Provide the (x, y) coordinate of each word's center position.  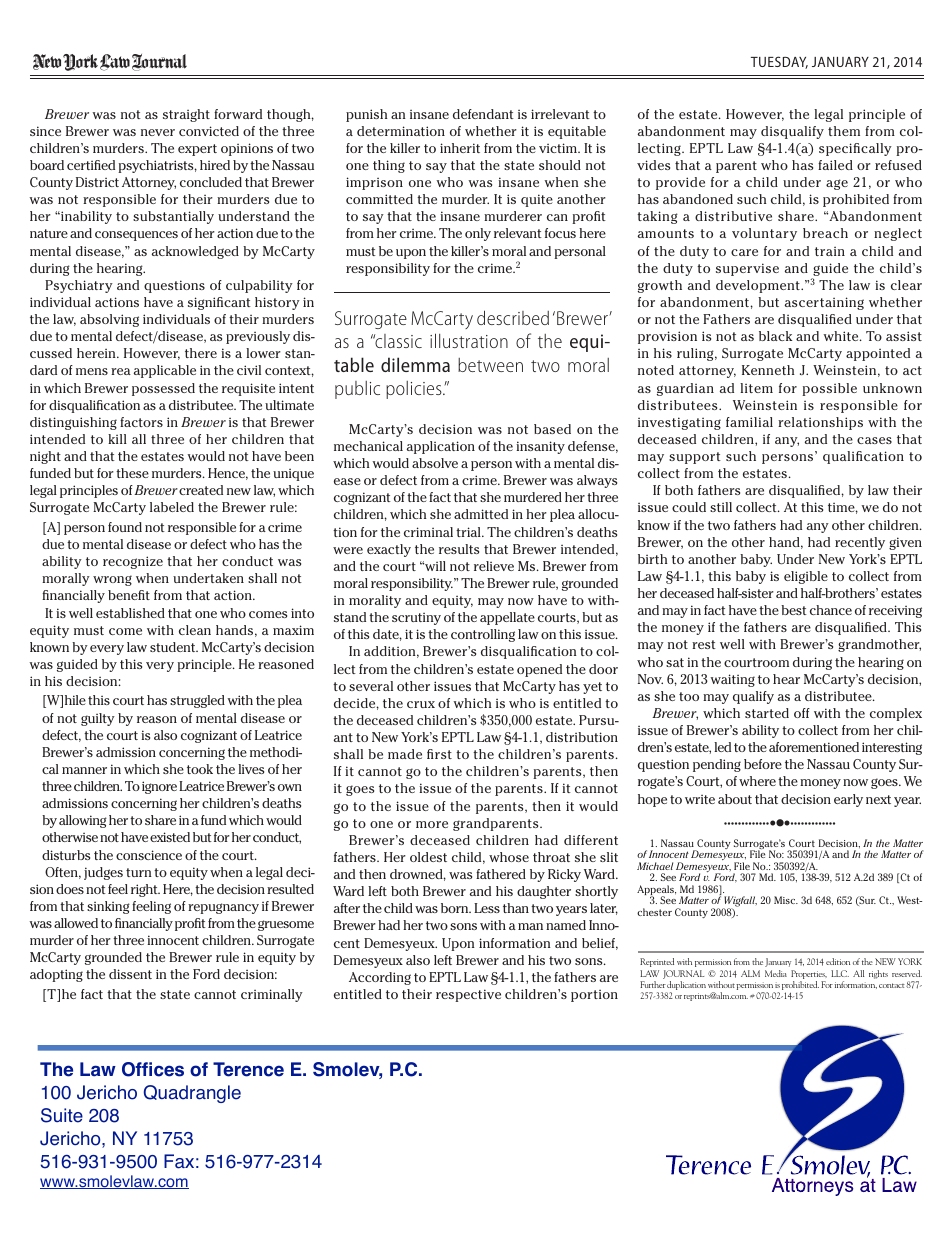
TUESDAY (779, 62)
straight (186, 115)
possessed (163, 389)
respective (468, 995)
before (763, 764)
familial (749, 422)
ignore (159, 787)
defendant (483, 114)
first (439, 754)
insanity (540, 447)
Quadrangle (192, 1094)
